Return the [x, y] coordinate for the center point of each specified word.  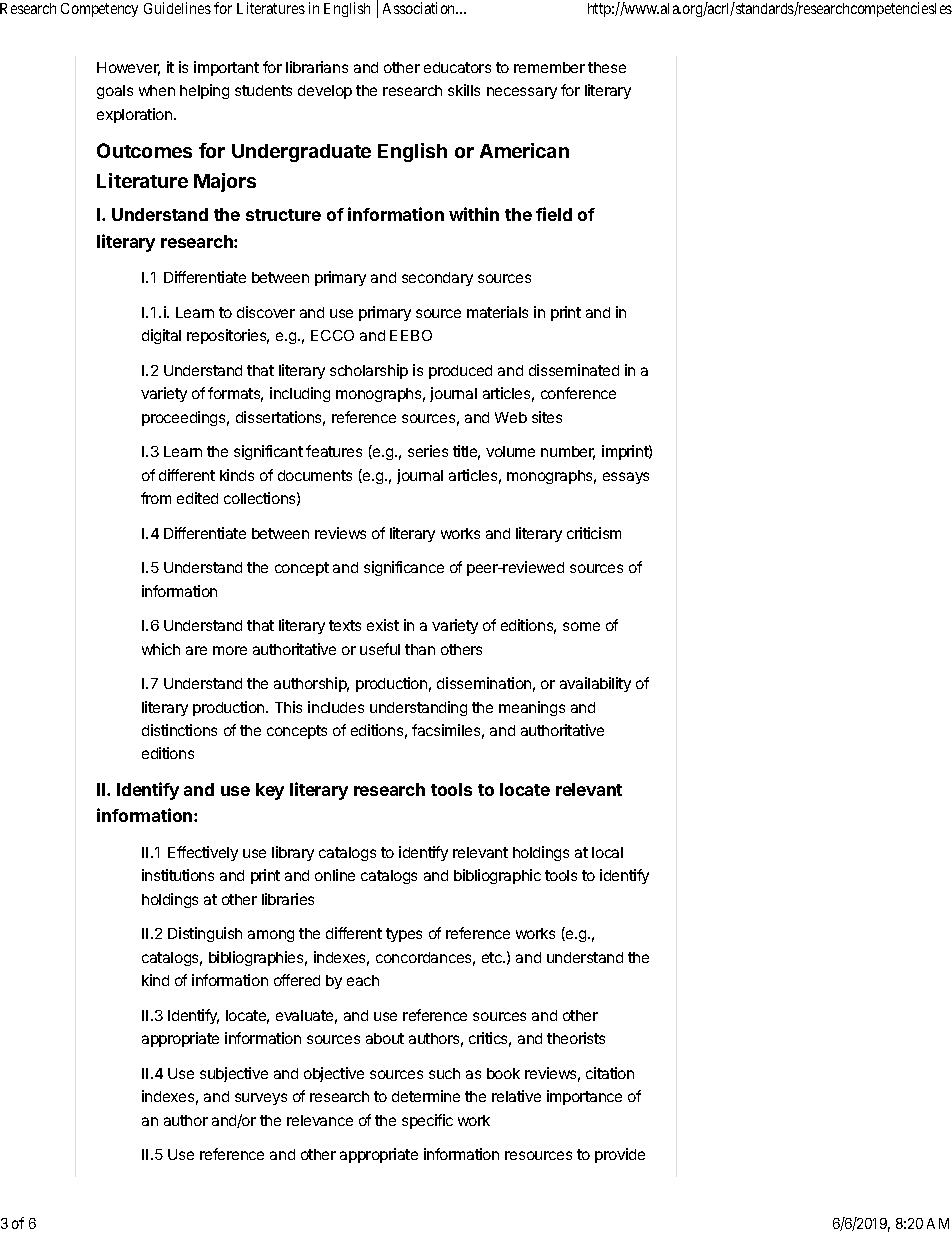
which [161, 649]
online [335, 875]
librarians [317, 67]
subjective [234, 1074]
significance [404, 568]
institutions [178, 875]
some [581, 626]
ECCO [332, 335]
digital [161, 336]
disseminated [574, 370]
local [607, 852]
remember [549, 67]
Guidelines [177, 8]
